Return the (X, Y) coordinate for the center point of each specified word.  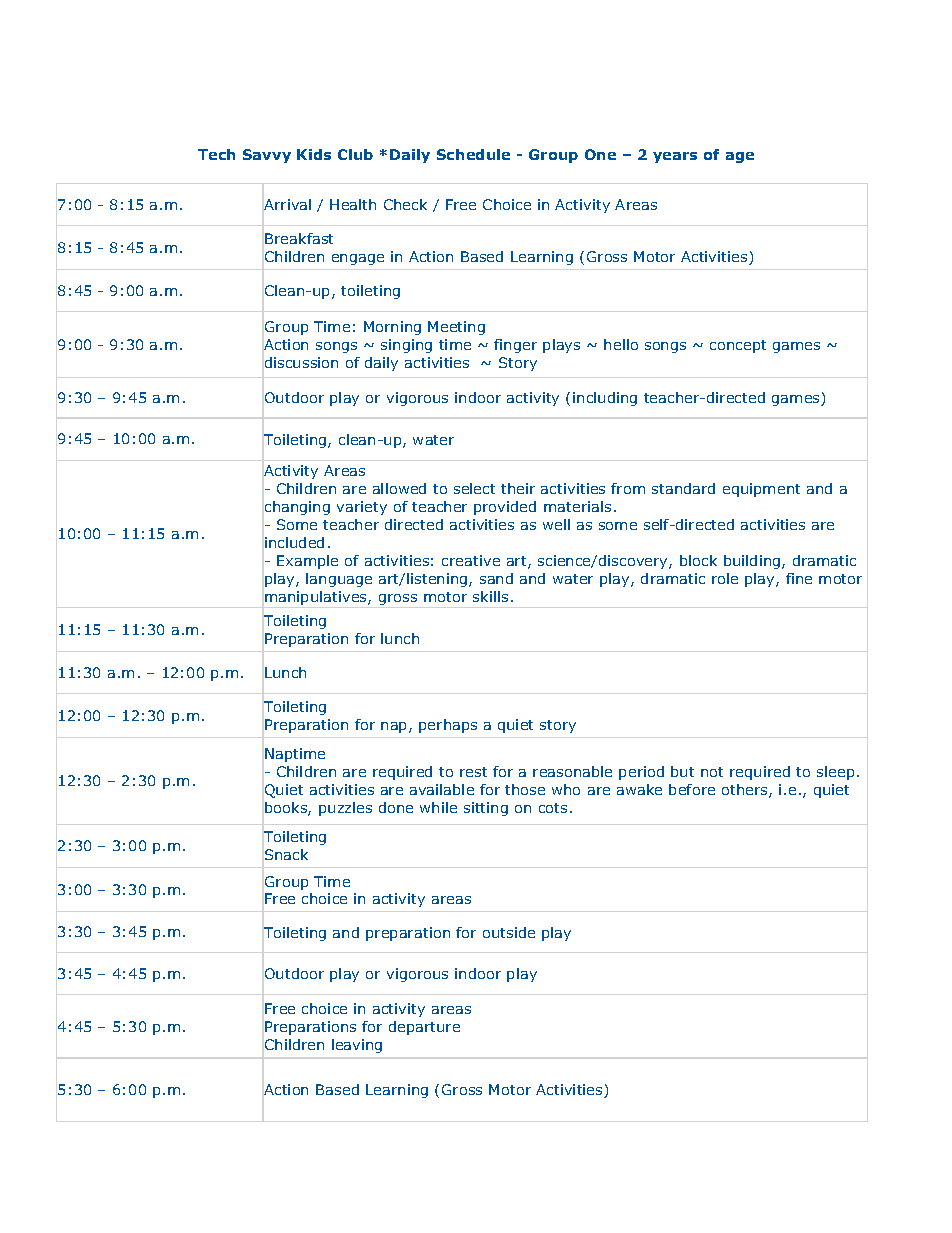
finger (515, 346)
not (712, 772)
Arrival (287, 204)
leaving (357, 1046)
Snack (286, 854)
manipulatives (317, 598)
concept (738, 346)
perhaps (448, 726)
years (675, 157)
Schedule (473, 154)
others (746, 791)
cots (553, 808)
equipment (761, 490)
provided (505, 508)
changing (297, 508)
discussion (301, 362)
